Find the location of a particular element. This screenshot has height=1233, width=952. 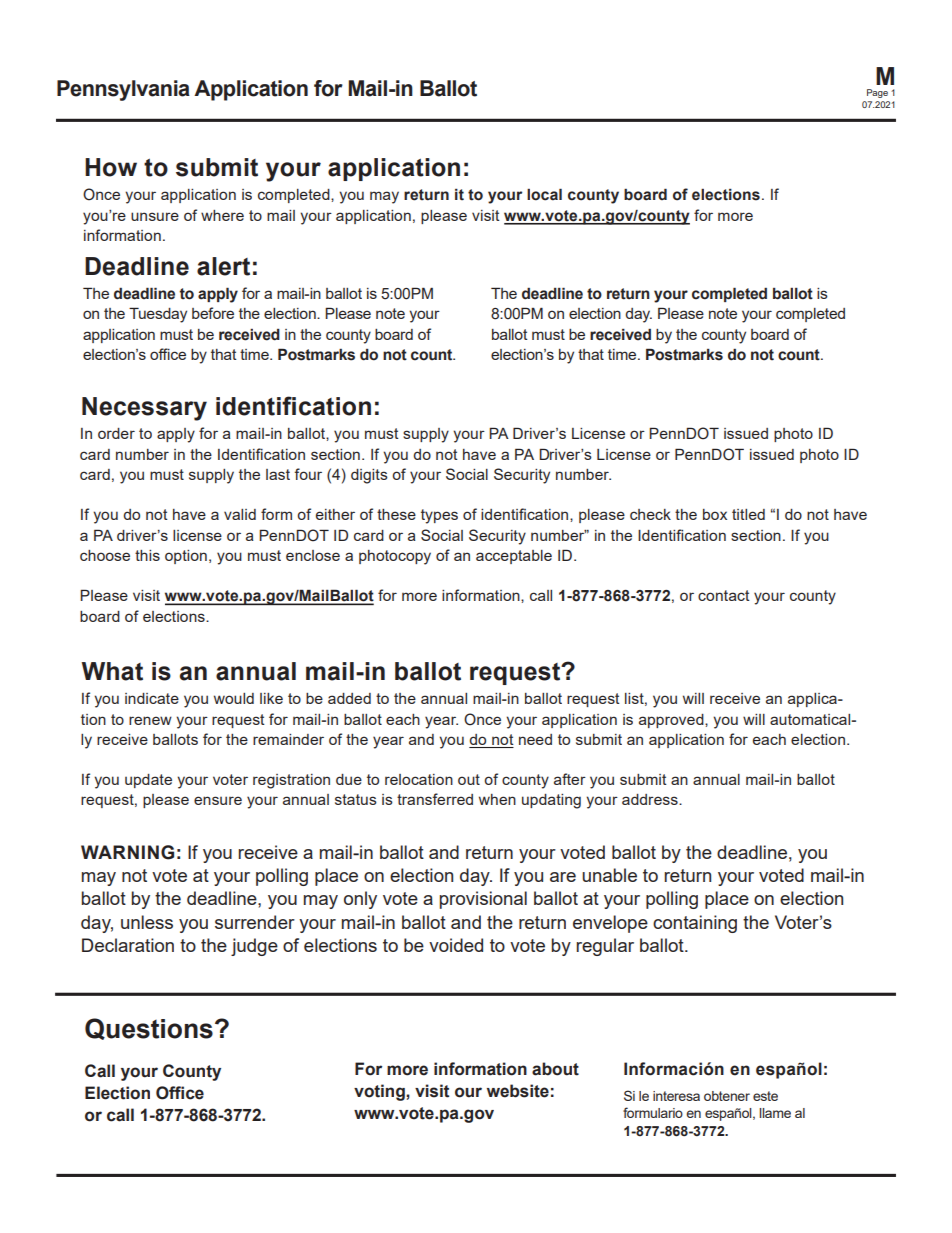

transferred is located at coordinates (435, 799).
